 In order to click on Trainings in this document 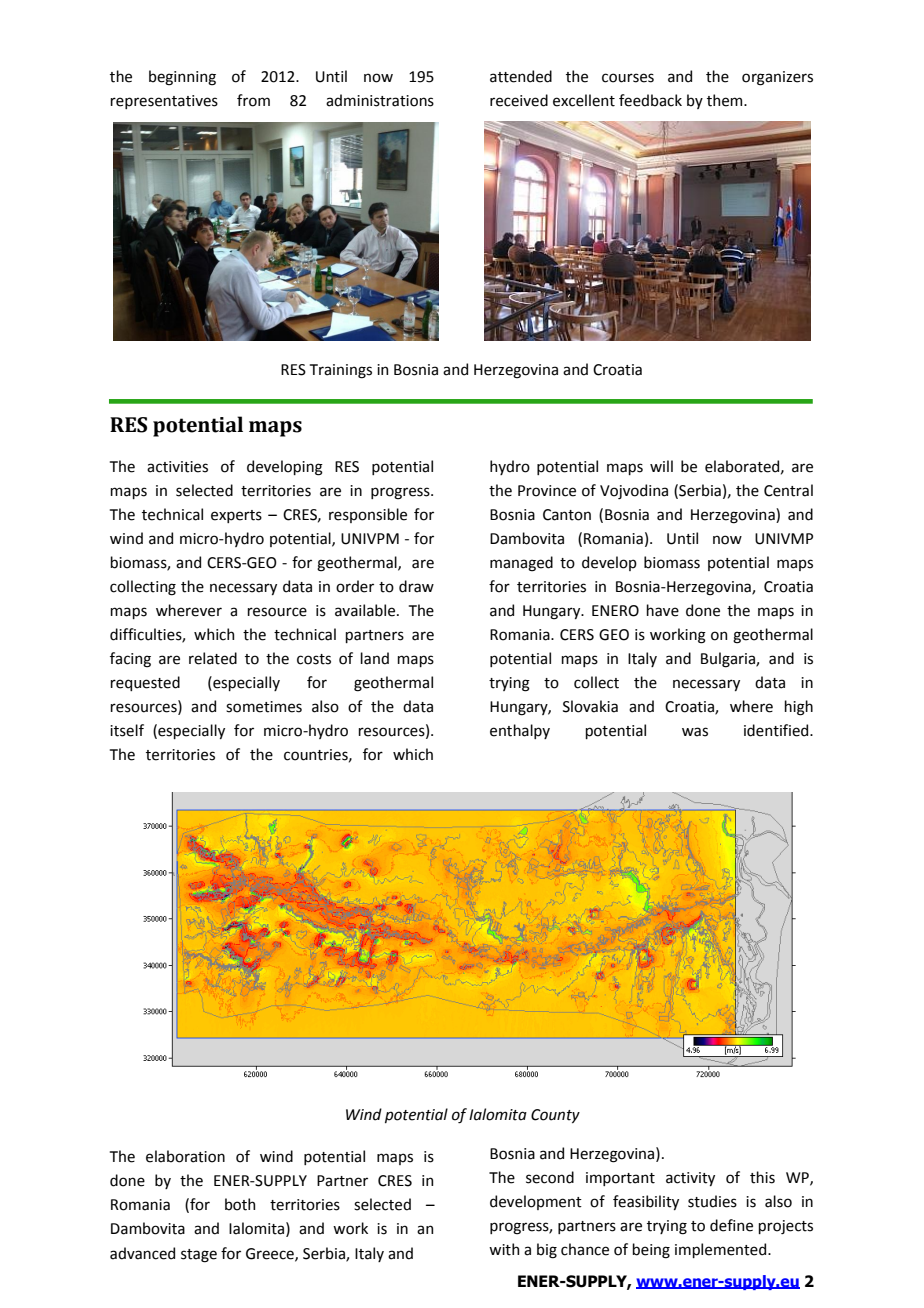, I will do `click(341, 371)`.
